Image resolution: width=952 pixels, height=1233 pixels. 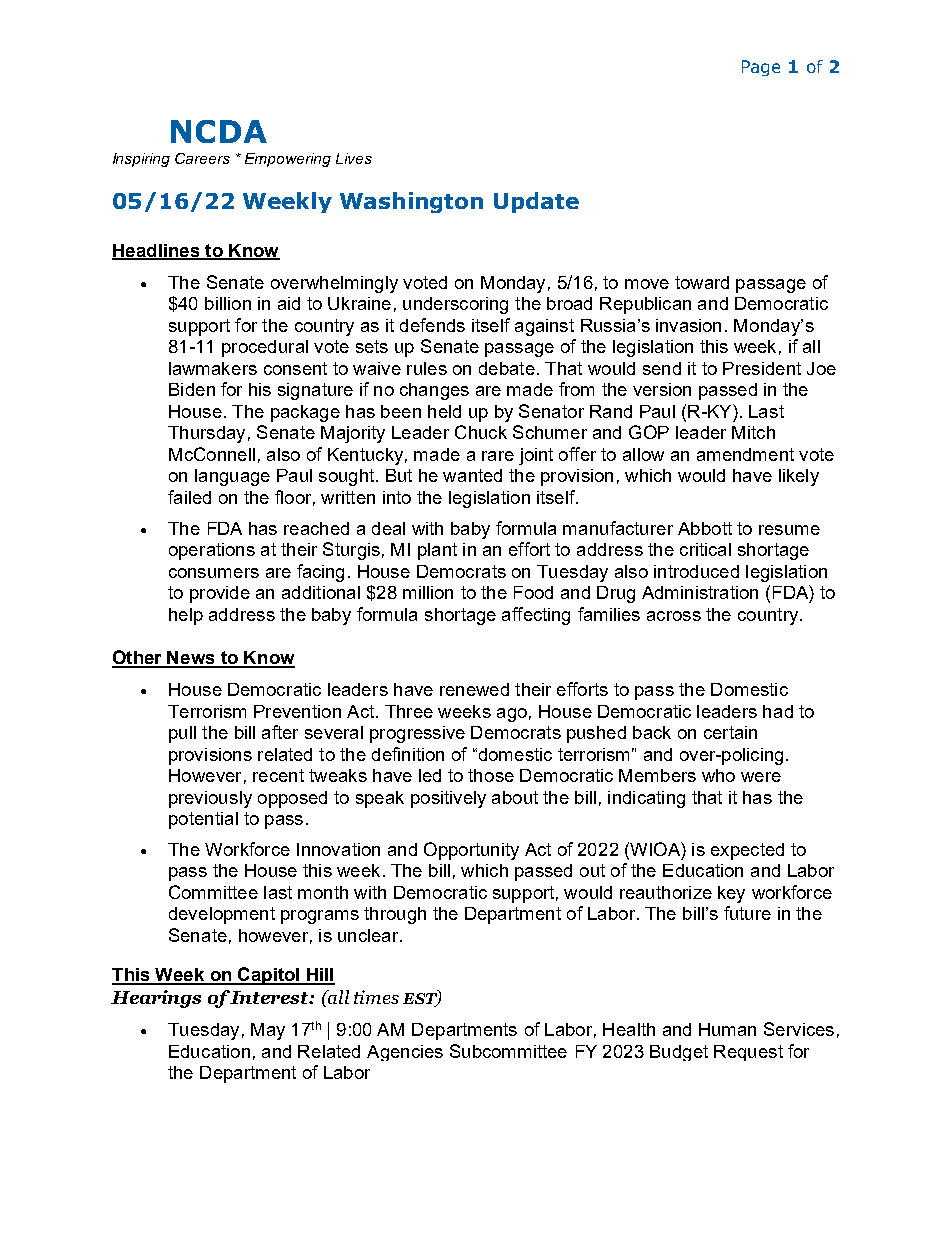 What do you see at coordinates (702, 282) in the document?
I see `toward` at bounding box center [702, 282].
